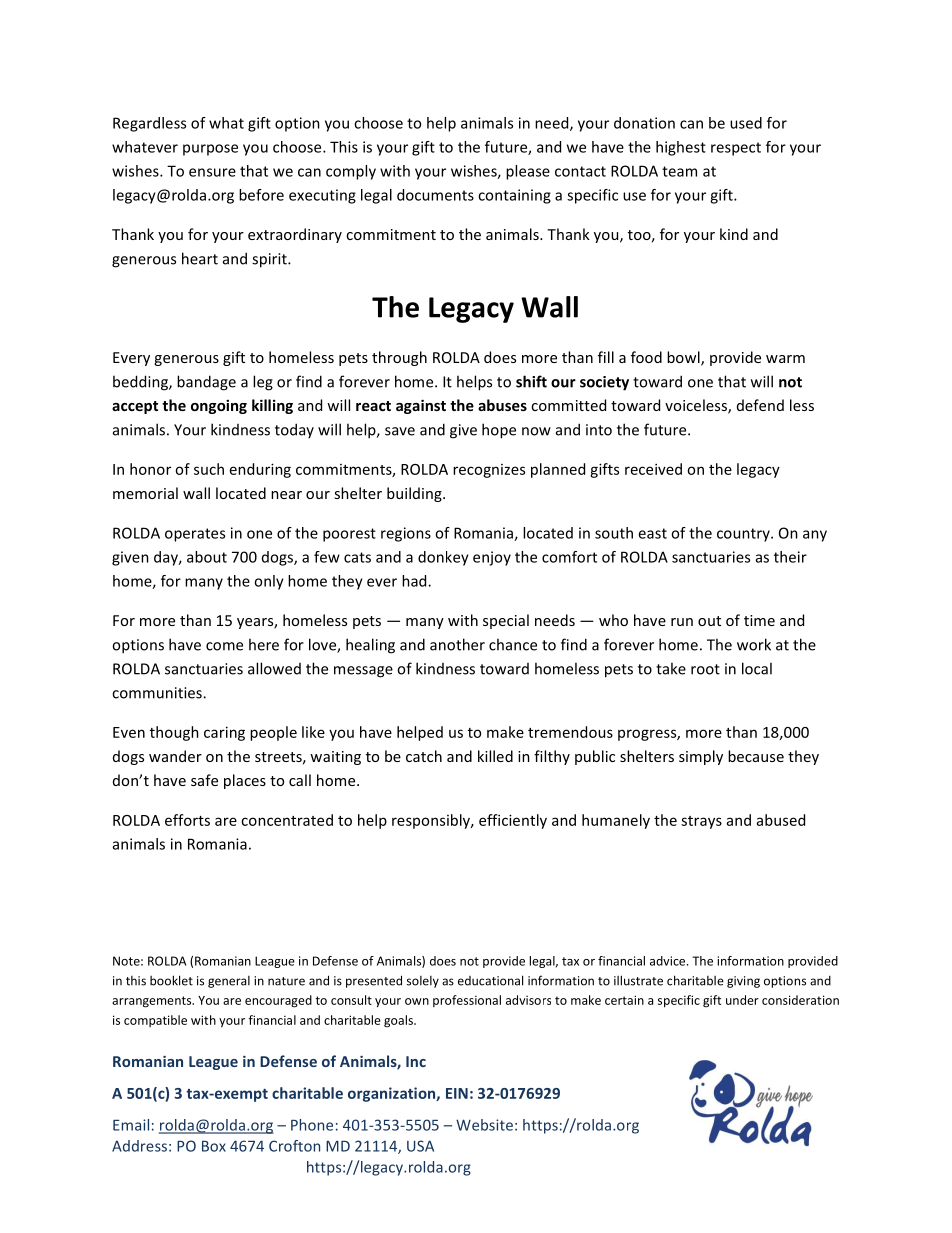 The height and width of the screenshot is (1233, 952). I want to click on another, so click(457, 644).
